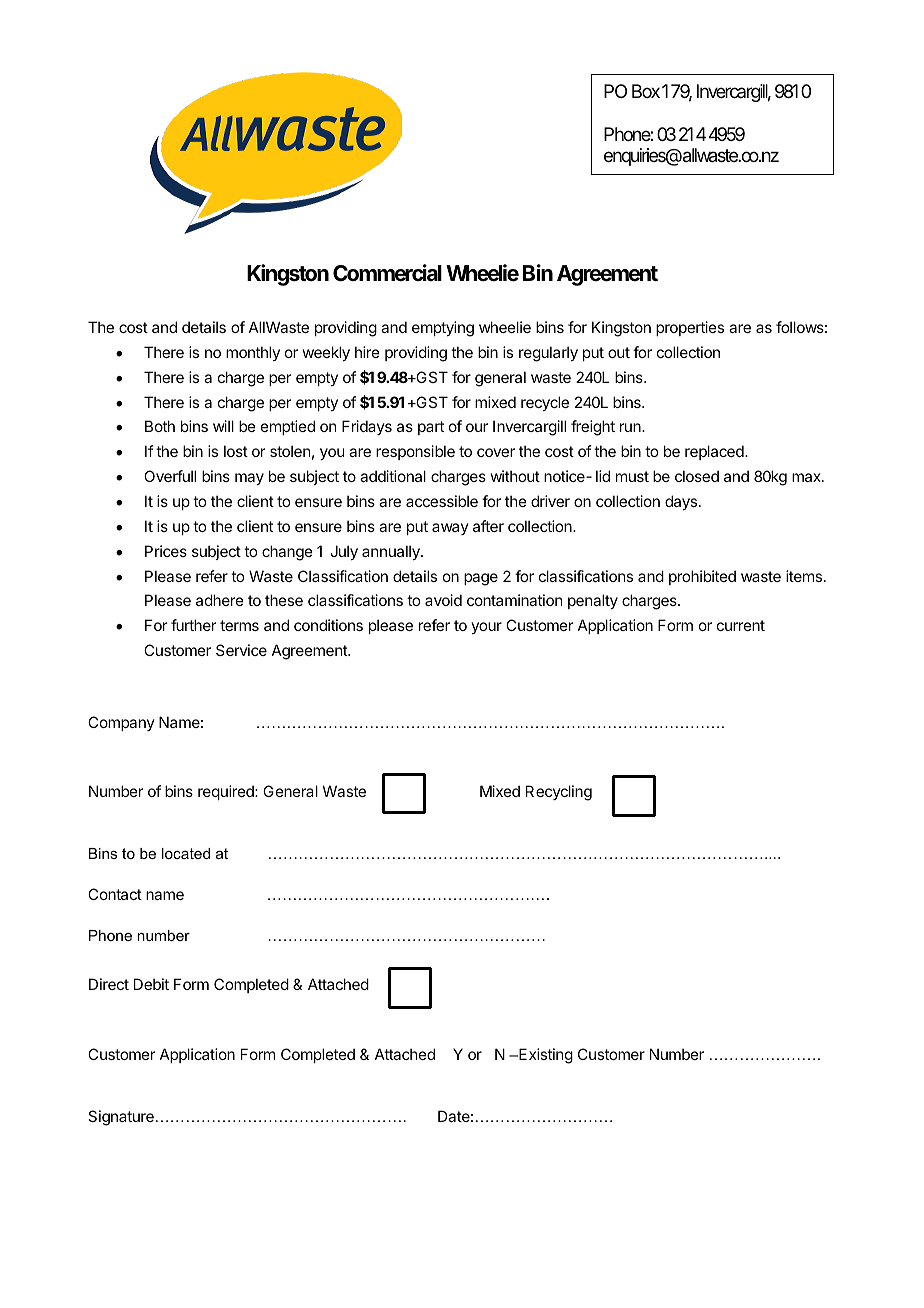 The height and width of the screenshot is (1308, 924). I want to click on monthly, so click(253, 353).
